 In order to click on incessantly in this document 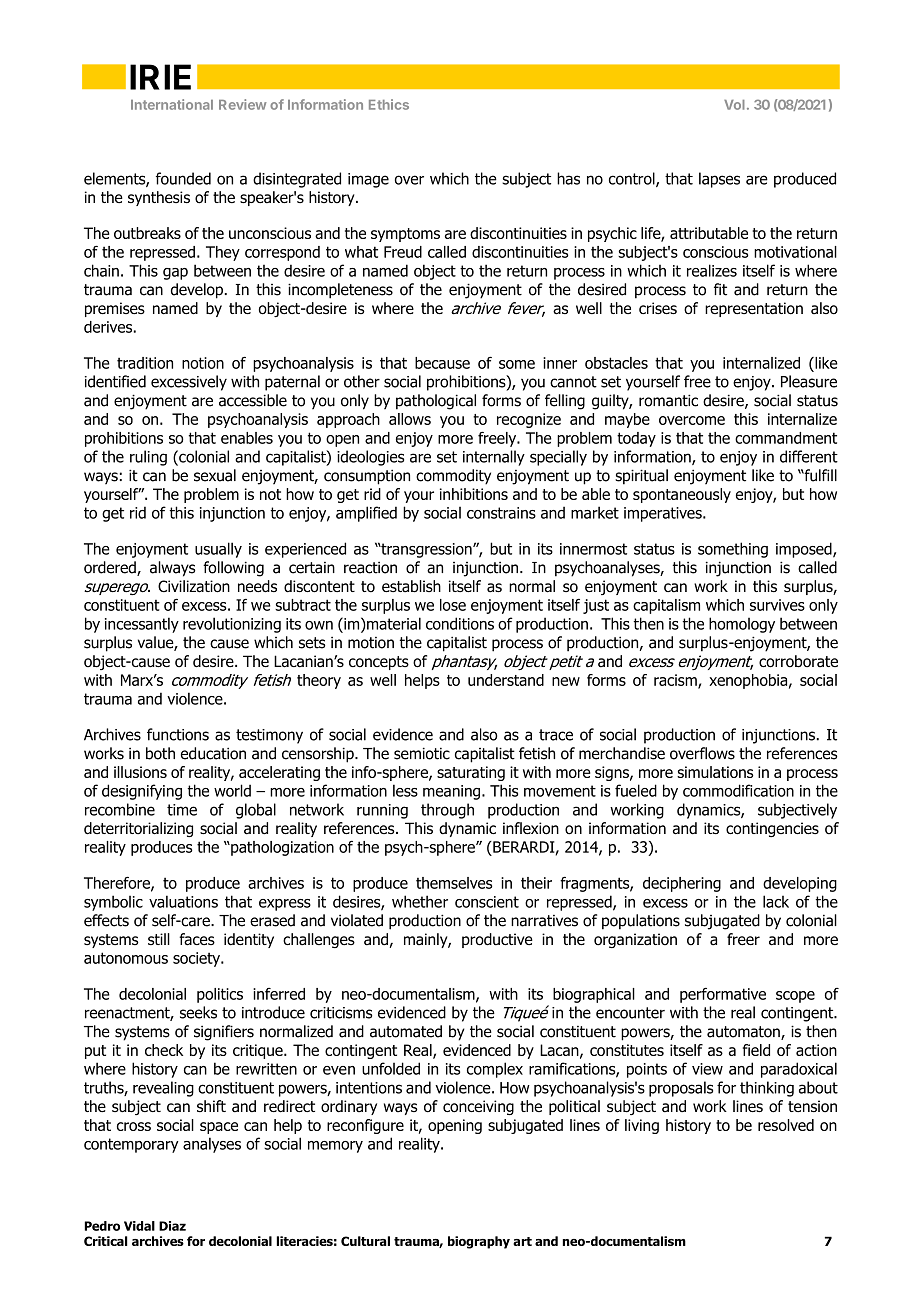, I will do `click(142, 625)`.
